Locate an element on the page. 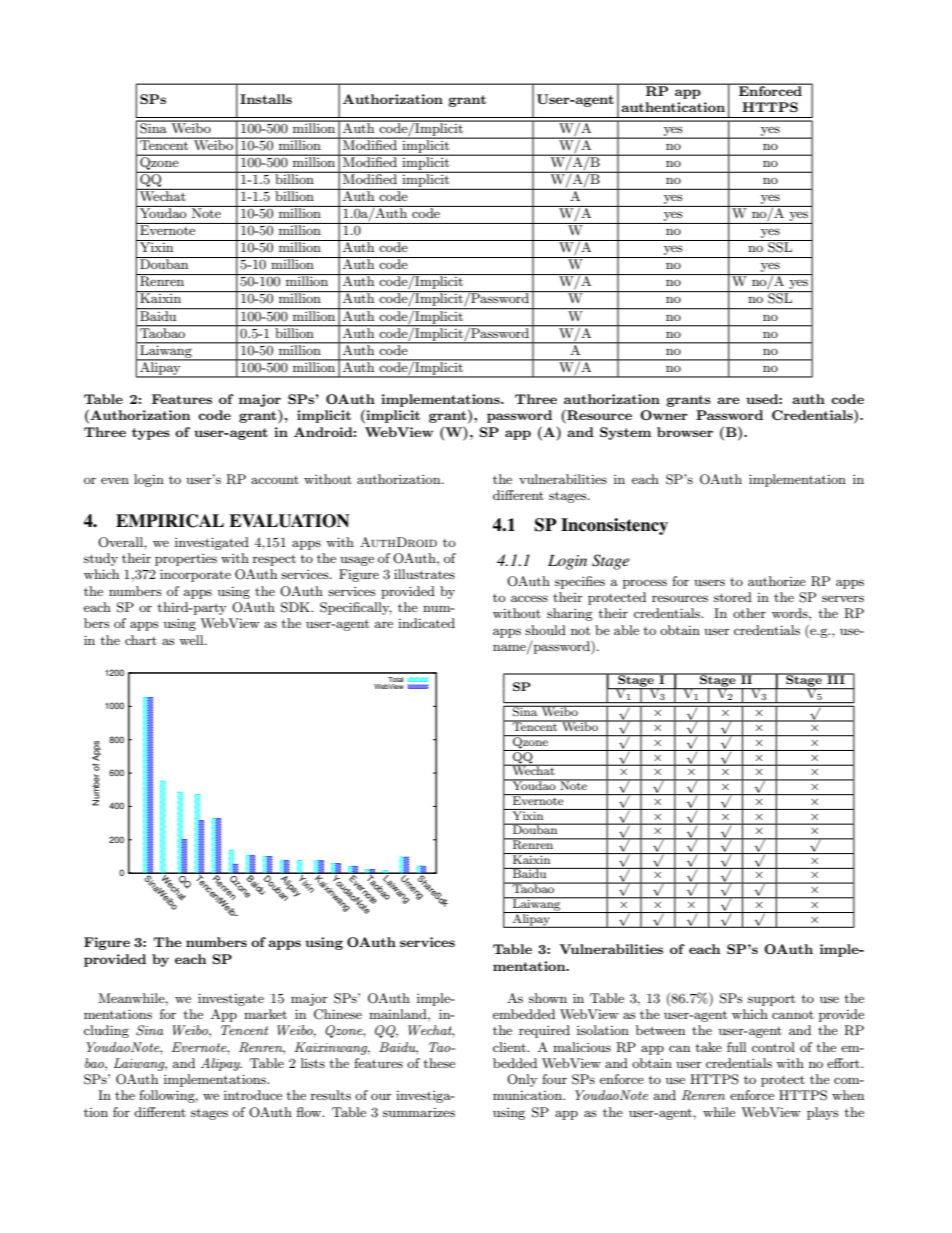 The height and width of the image is (1233, 952). incorporate is located at coordinates (195, 575).
